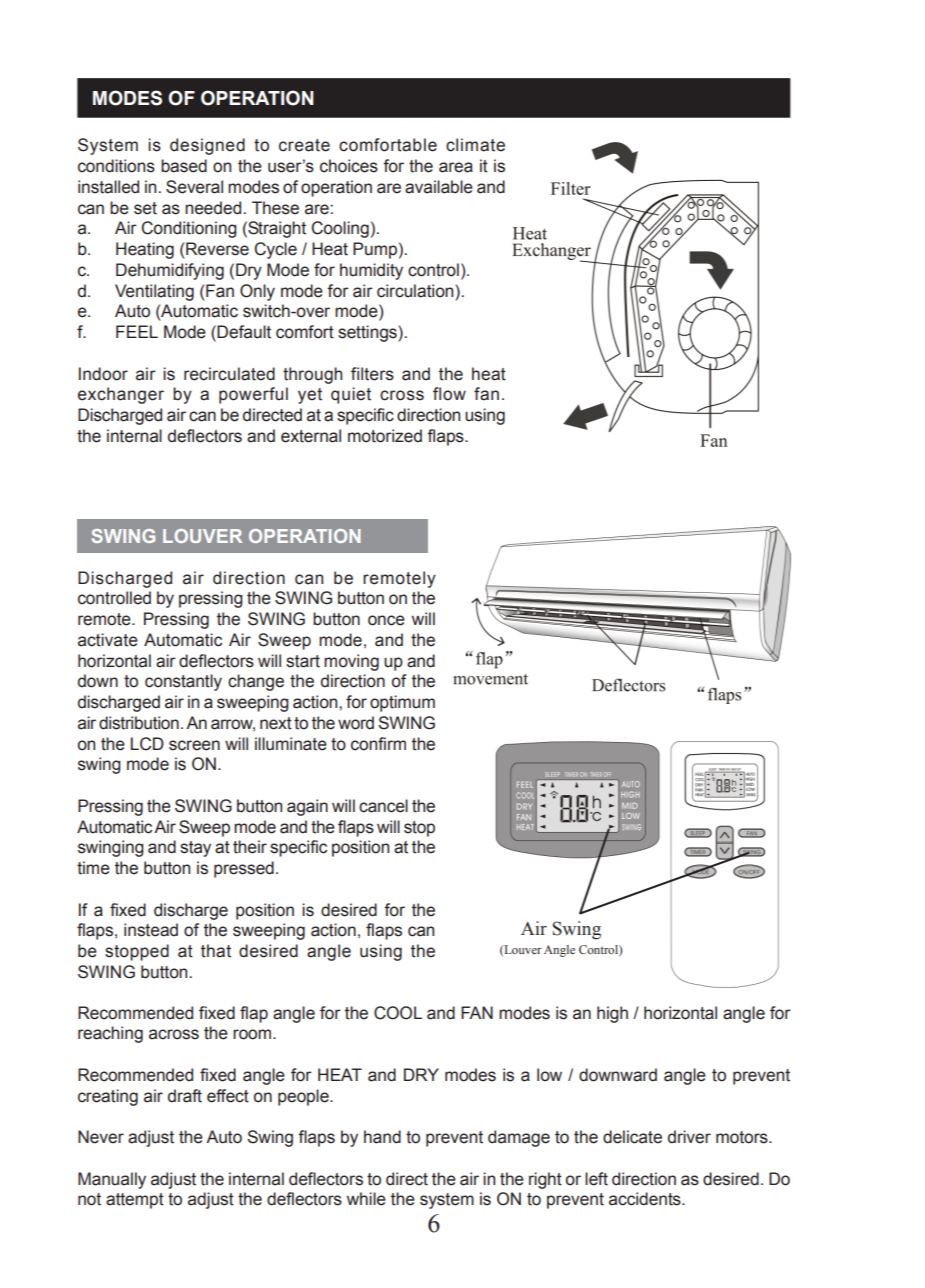 The image size is (925, 1288). Describe the element at coordinates (135, 1201) in the screenshot. I see `attempt` at that location.
